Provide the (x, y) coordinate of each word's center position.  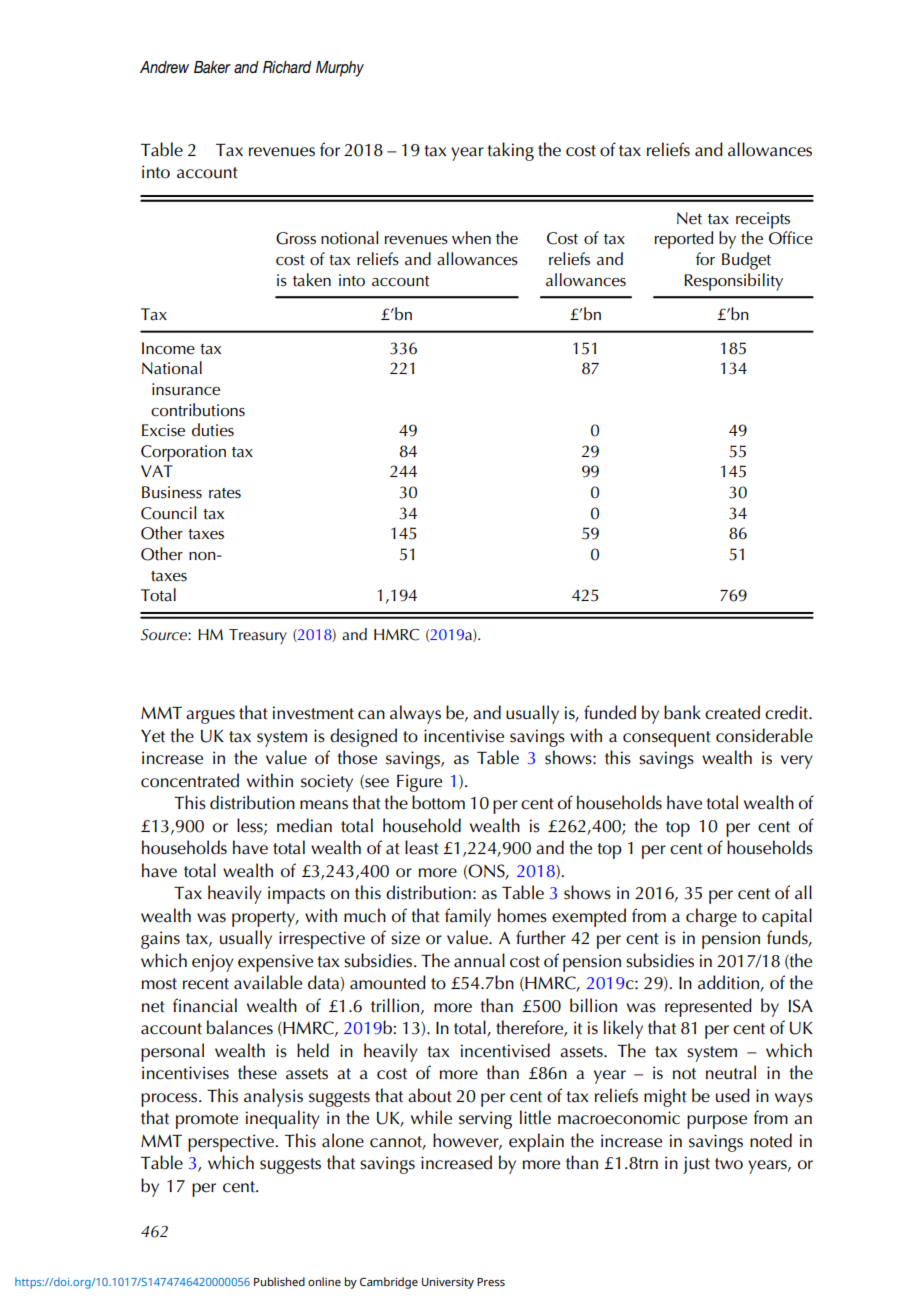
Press (491, 1282)
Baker (212, 67)
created (732, 712)
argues (210, 717)
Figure (419, 783)
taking (510, 151)
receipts (763, 220)
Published (279, 1281)
